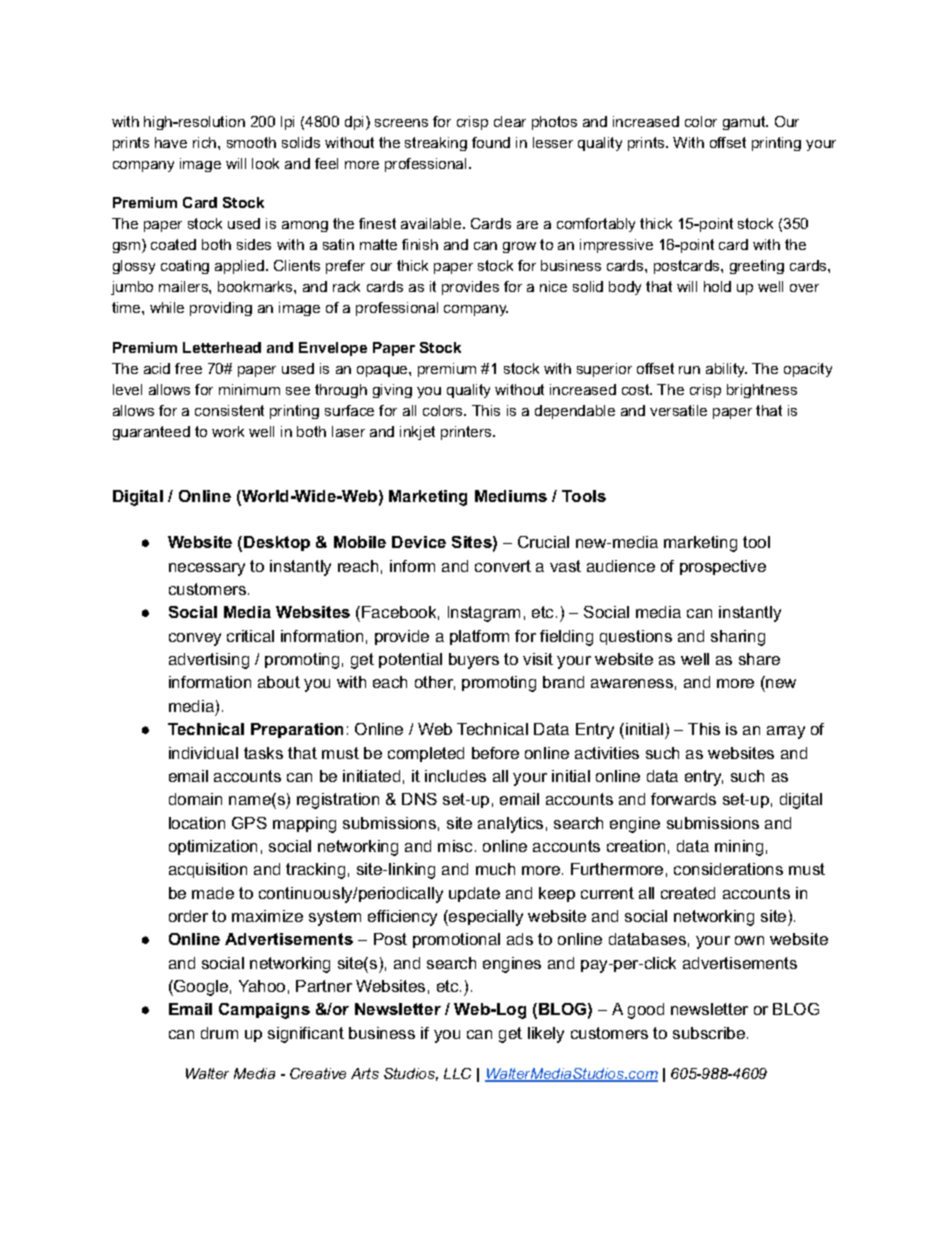 The image size is (952, 1233). I want to click on prospective, so click(723, 567).
